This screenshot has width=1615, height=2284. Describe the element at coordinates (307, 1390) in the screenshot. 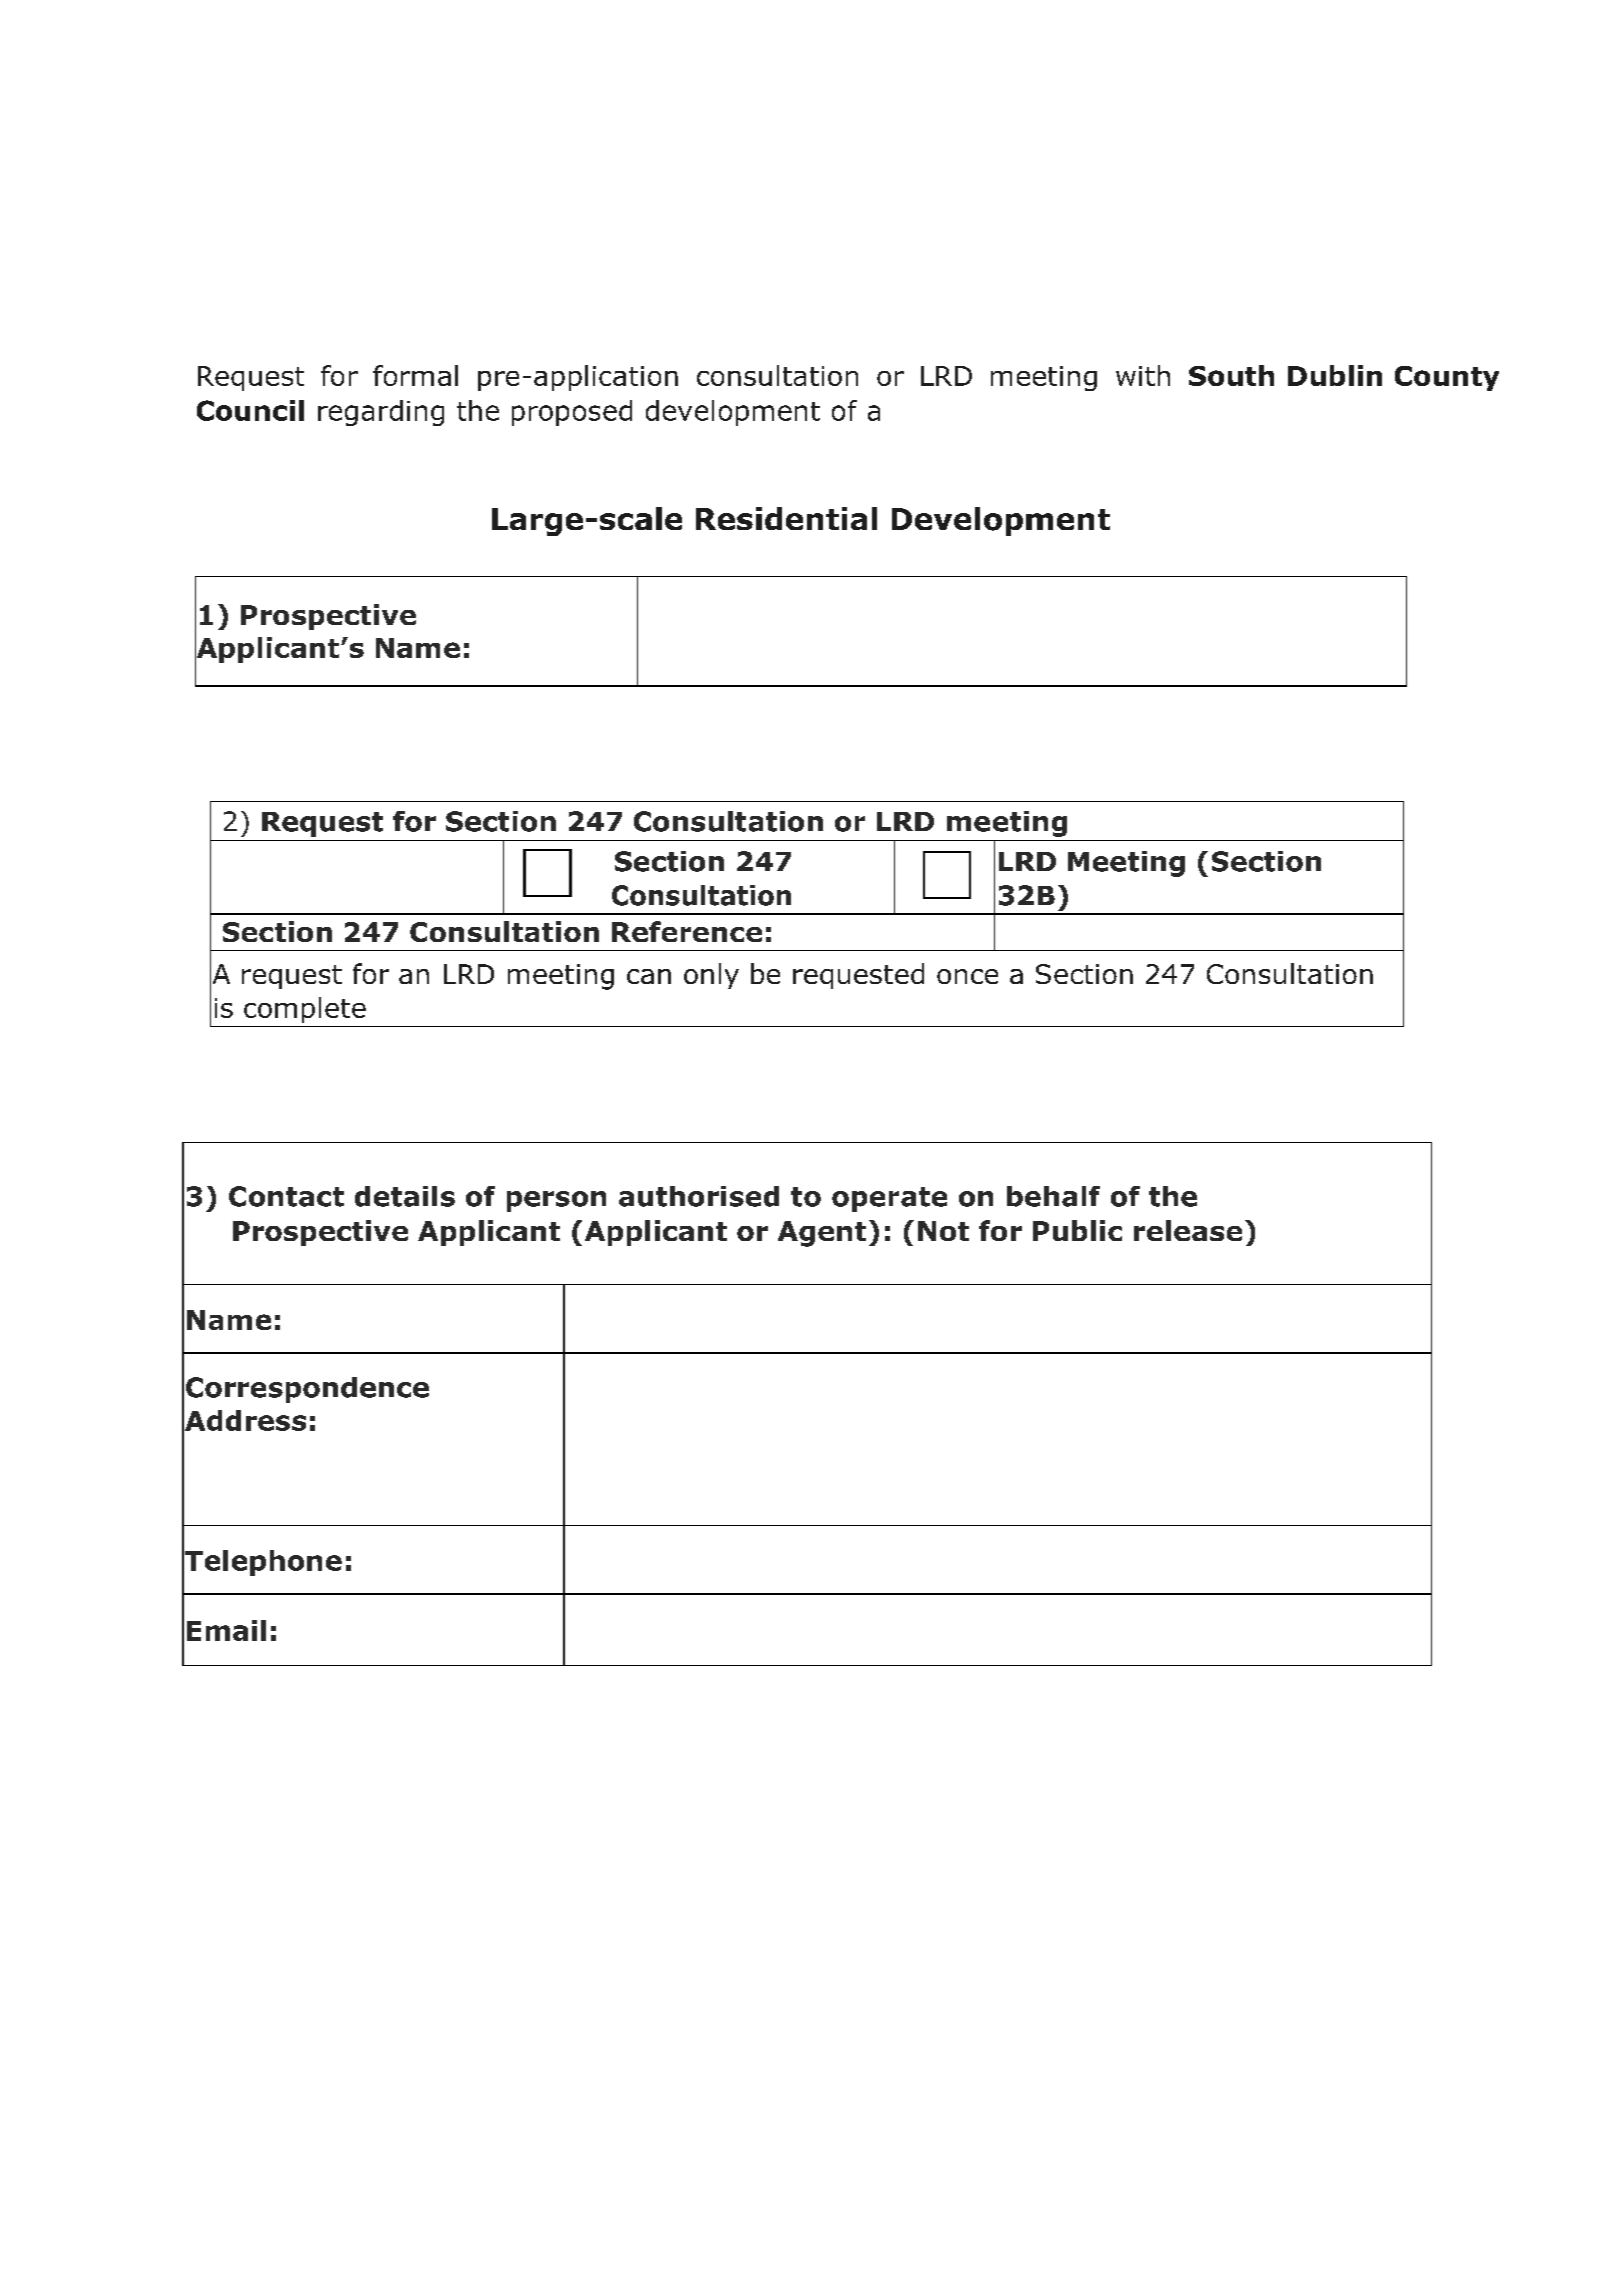

I see `Correspondence` at that location.
